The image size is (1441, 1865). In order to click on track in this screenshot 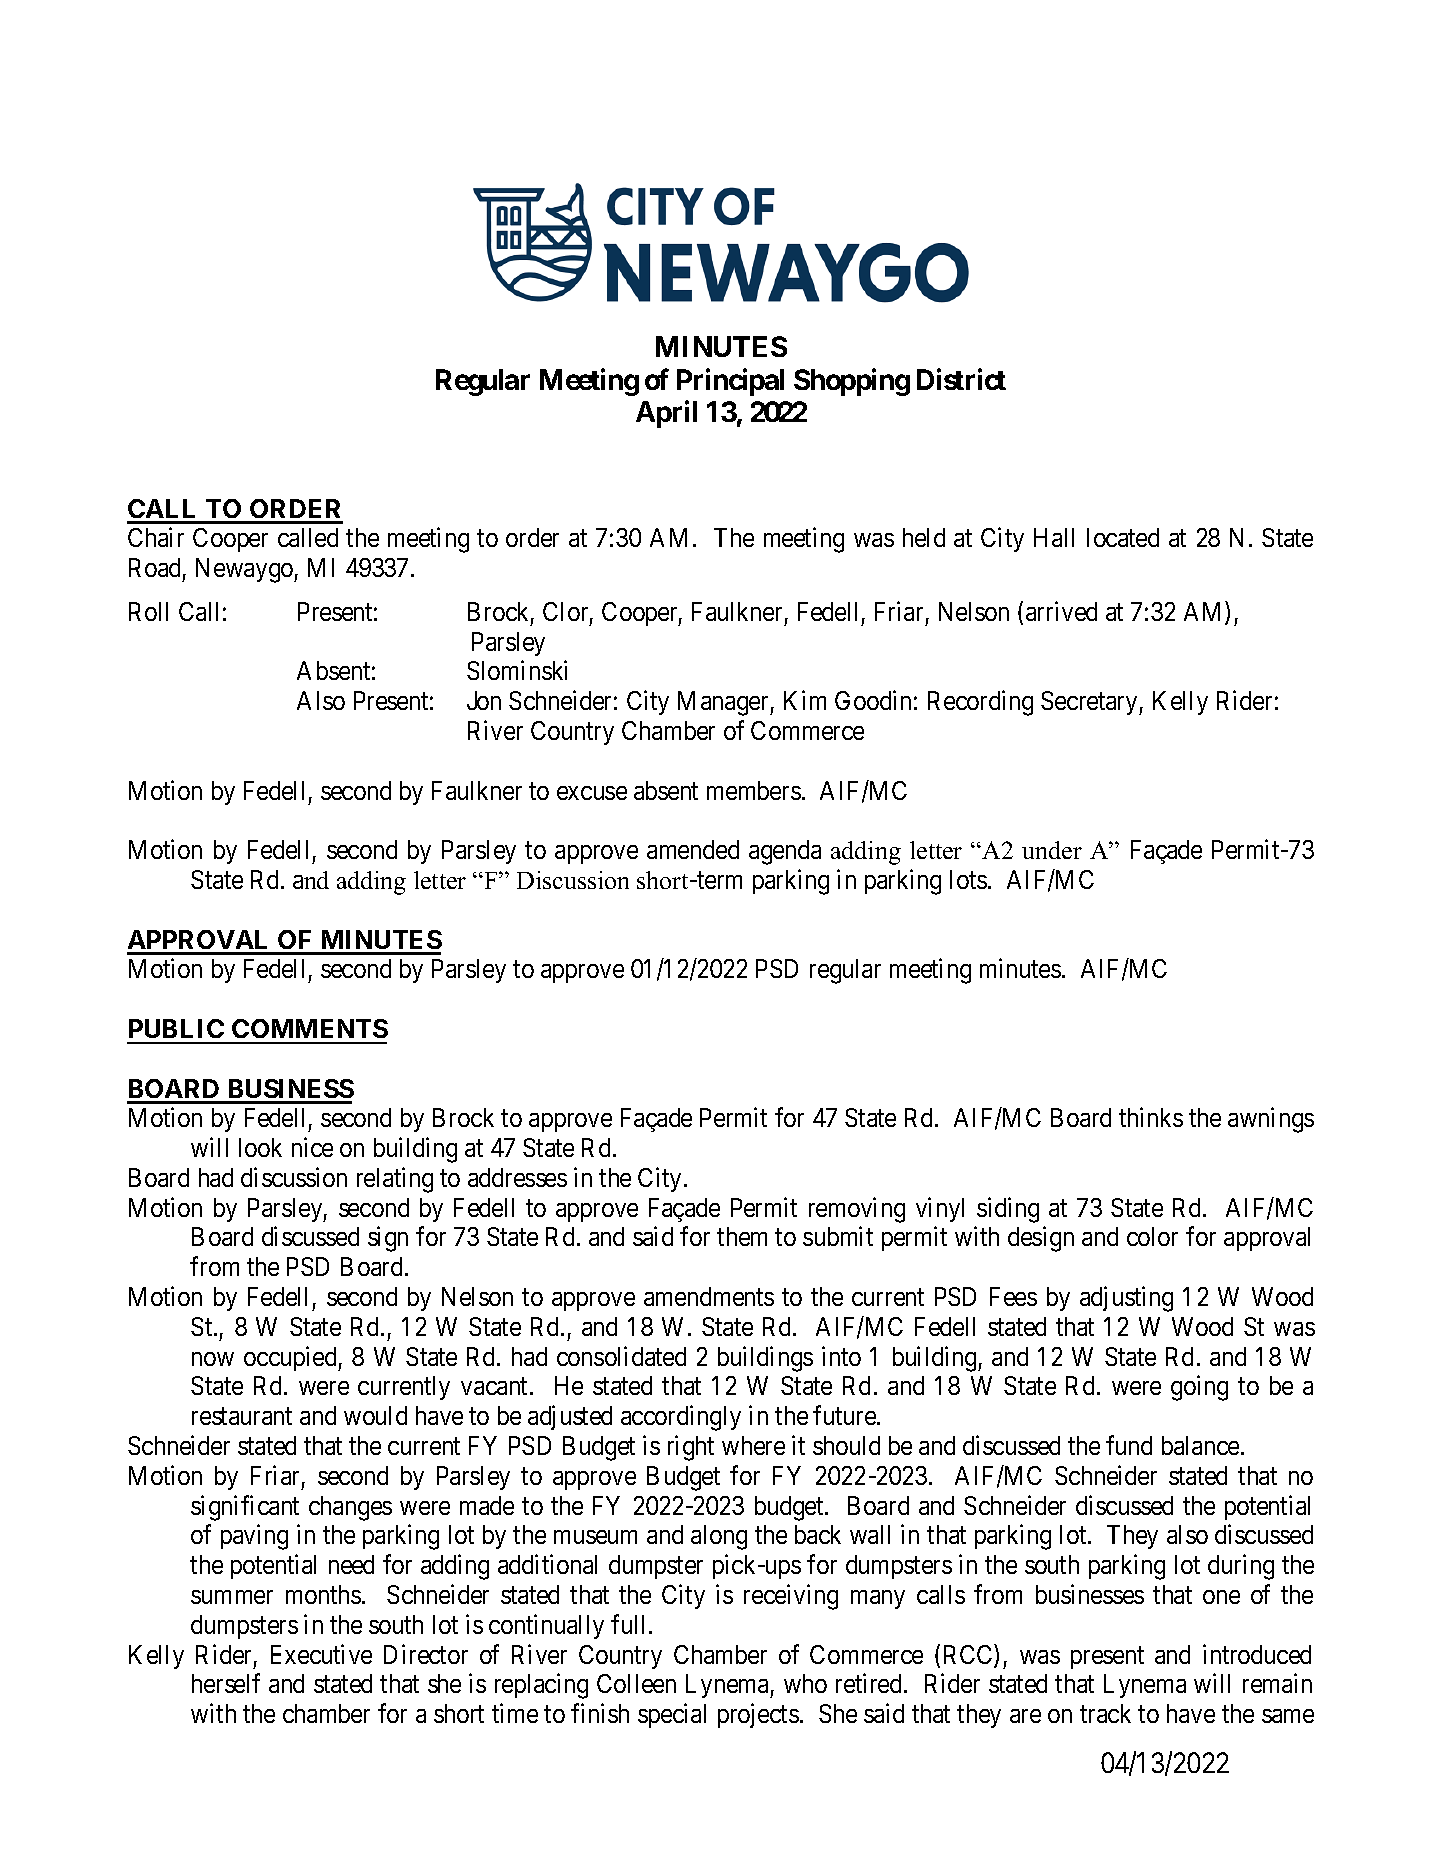, I will do `click(1105, 1713)`.
